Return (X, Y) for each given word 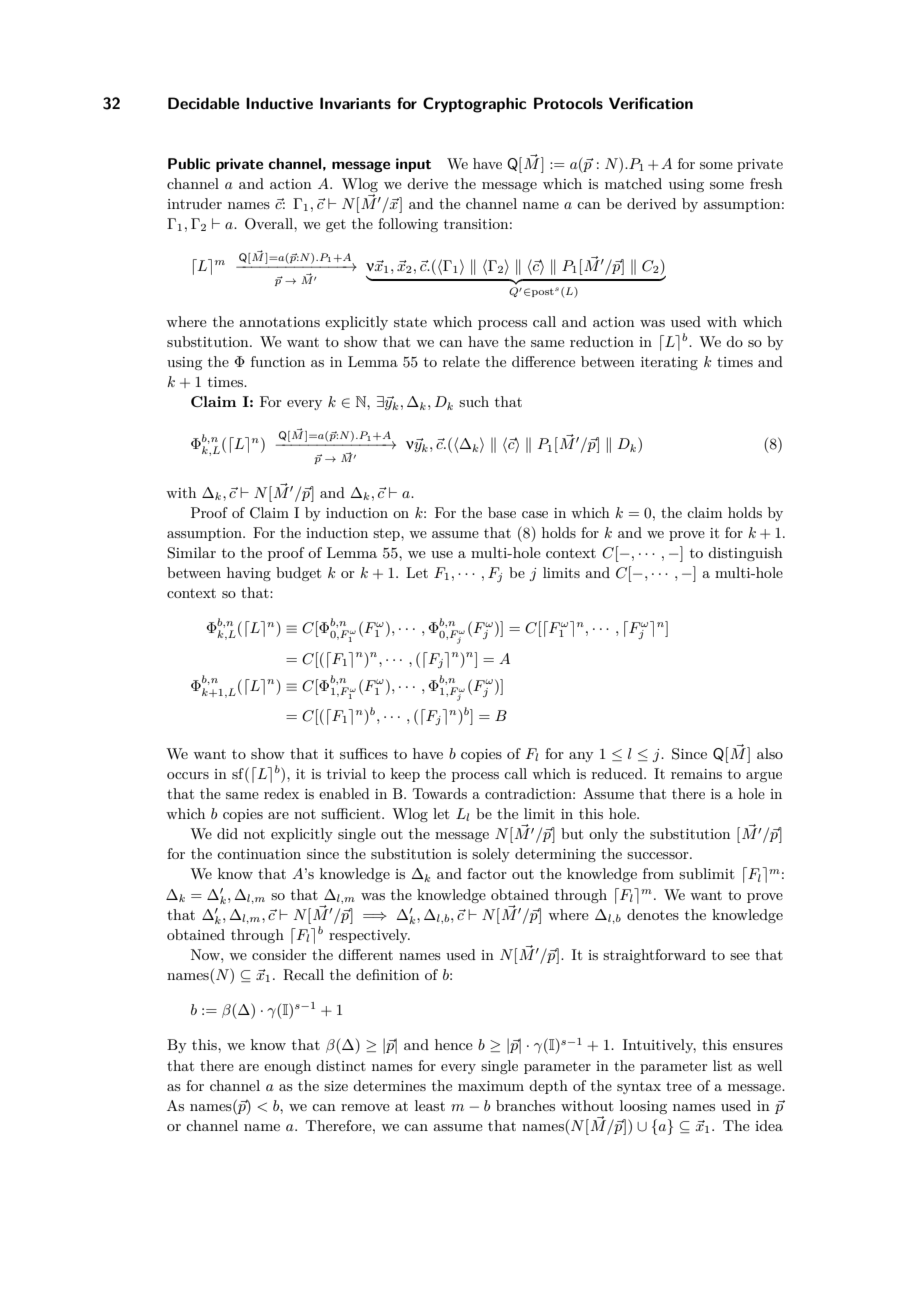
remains (696, 774)
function (278, 361)
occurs (188, 775)
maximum (491, 1086)
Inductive (279, 103)
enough (287, 1067)
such (474, 401)
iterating (669, 363)
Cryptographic (474, 105)
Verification (651, 103)
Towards (440, 793)
